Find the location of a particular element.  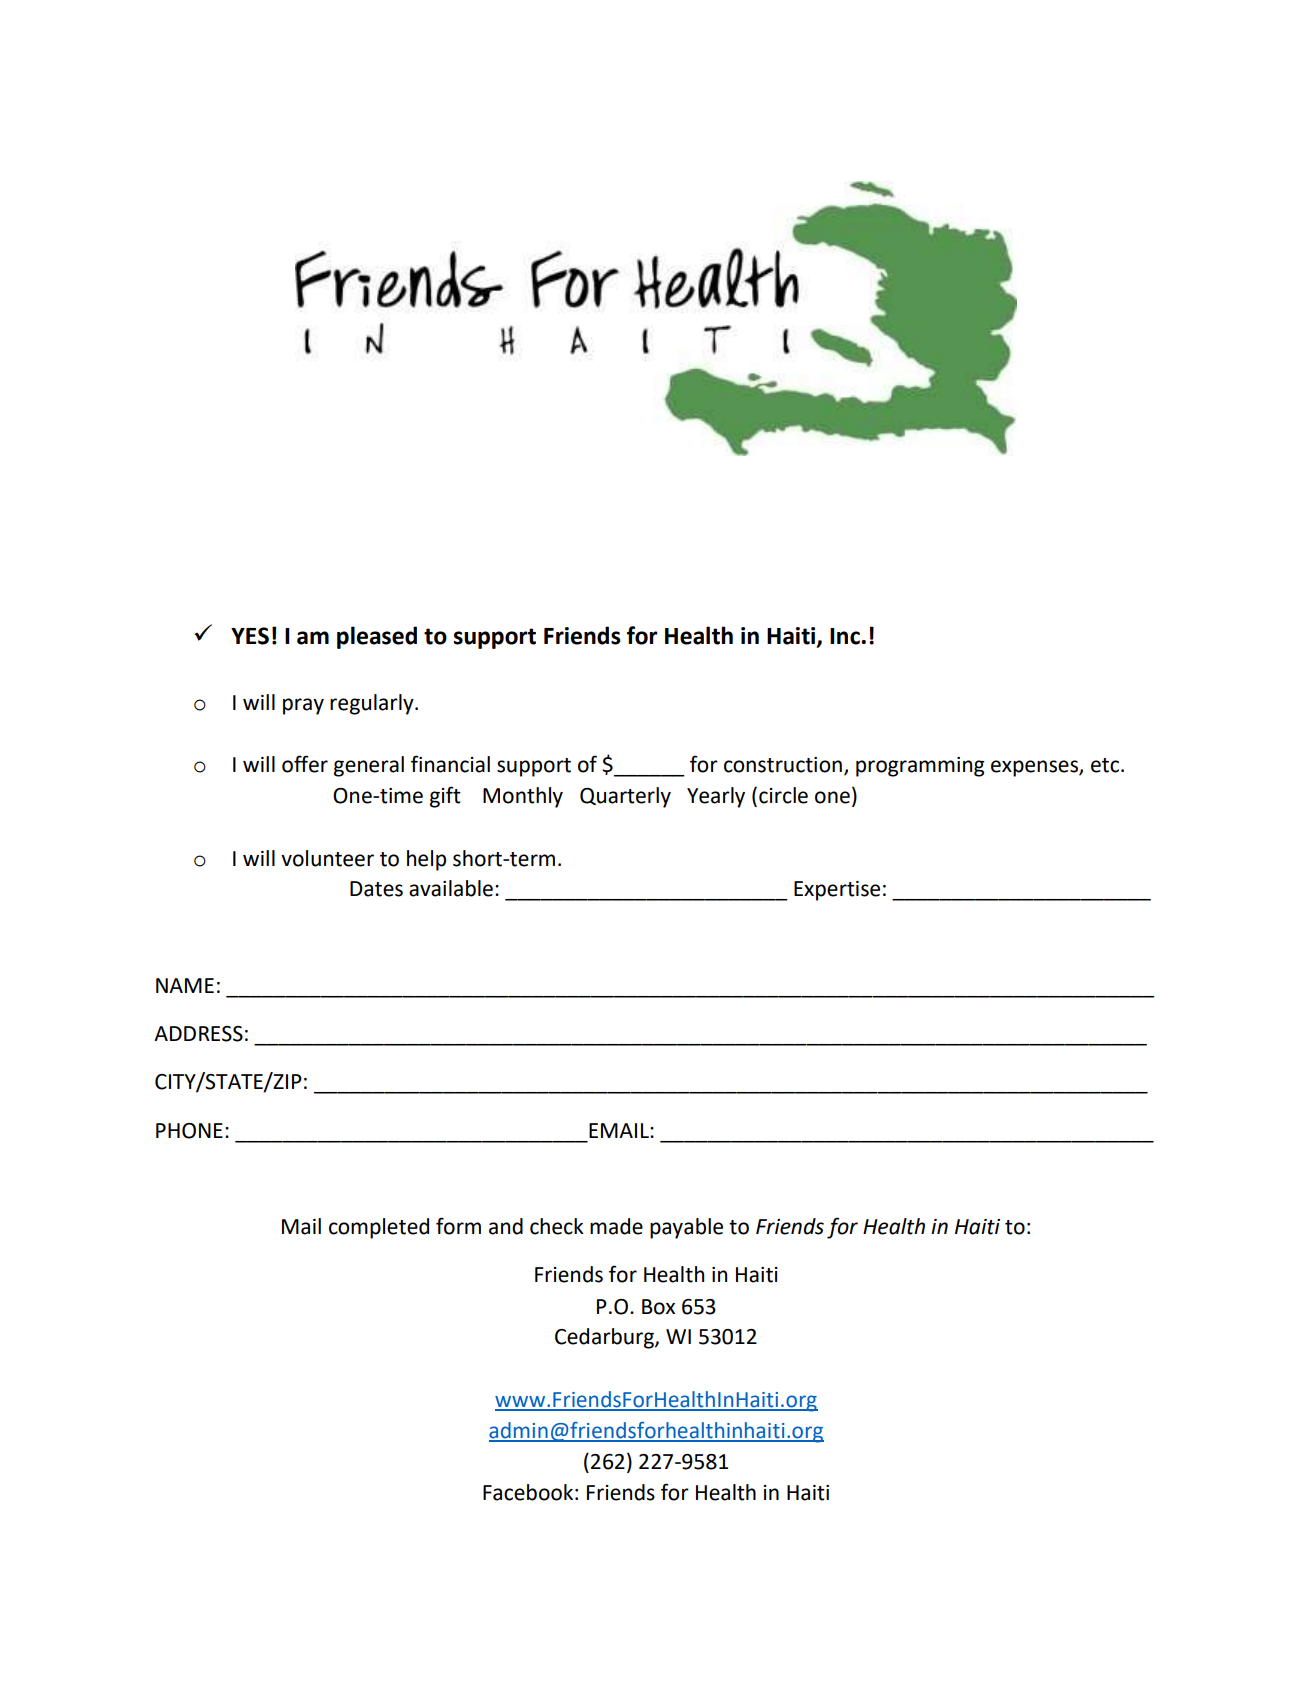

available is located at coordinates (451, 888).
